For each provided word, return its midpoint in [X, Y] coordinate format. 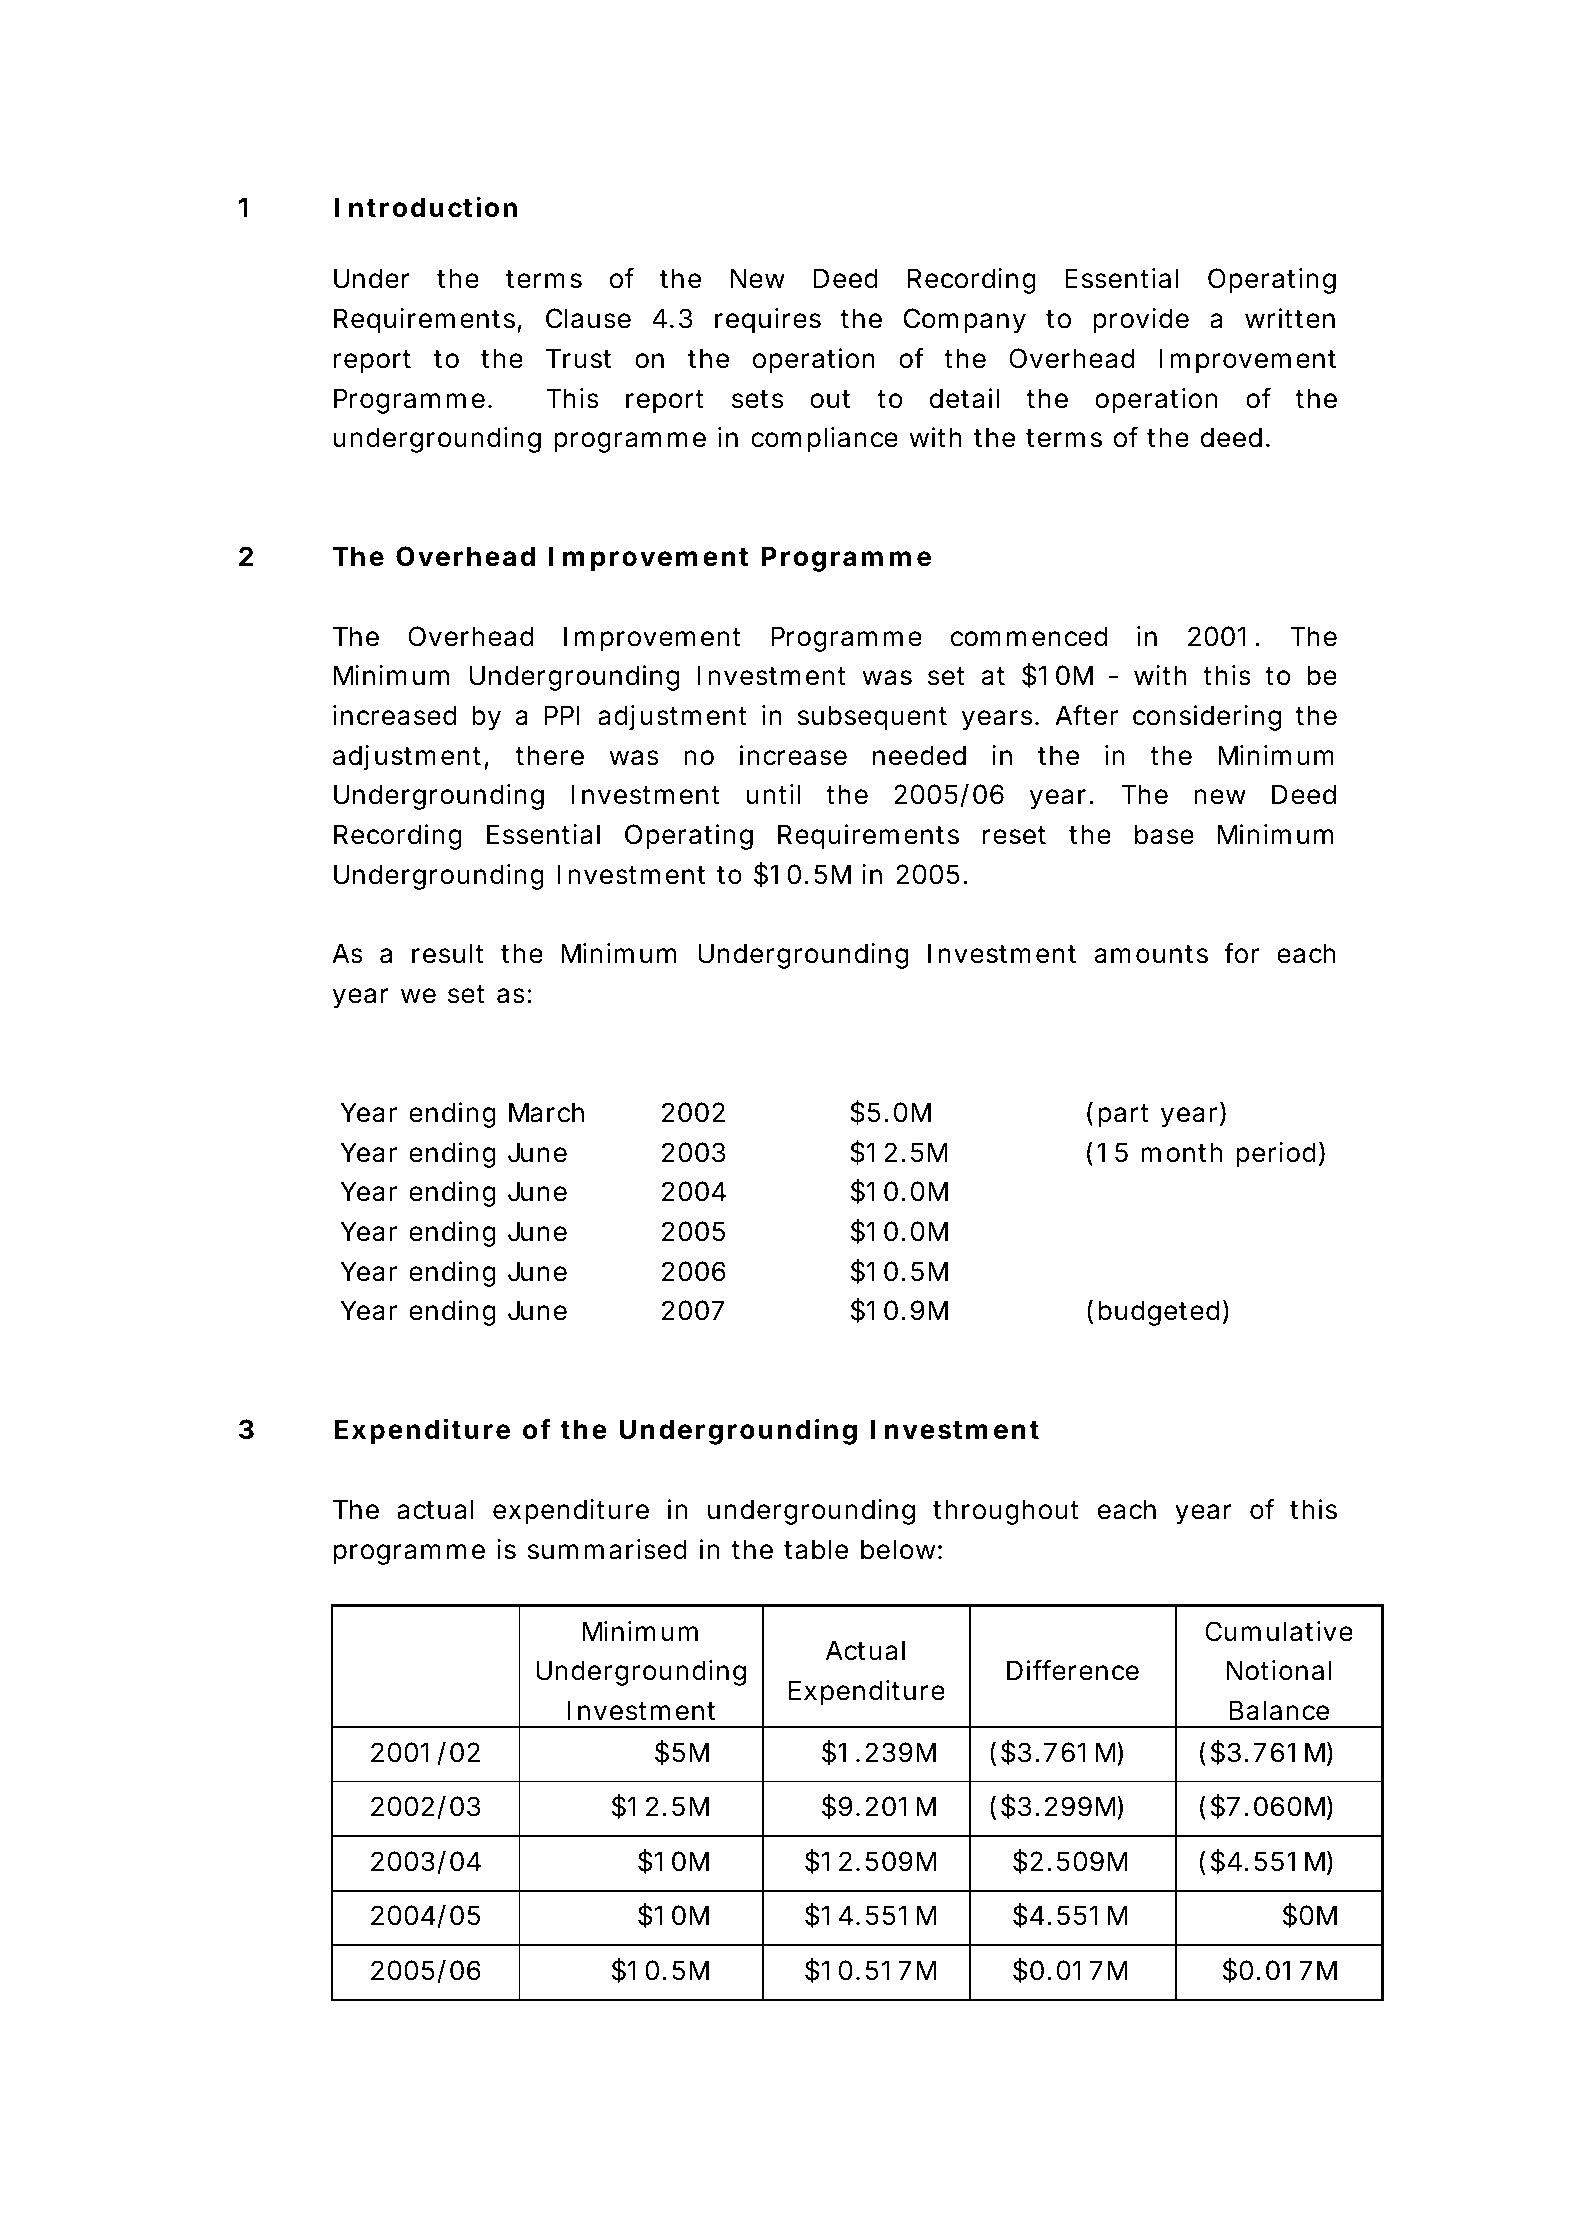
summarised [607, 1549]
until [773, 794]
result [448, 953]
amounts [1151, 954]
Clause [588, 318]
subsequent [872, 718]
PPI [561, 715]
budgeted [1159, 1313]
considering [1207, 718]
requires [768, 321]
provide [1141, 321]
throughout [1006, 1512]
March [546, 1112]
